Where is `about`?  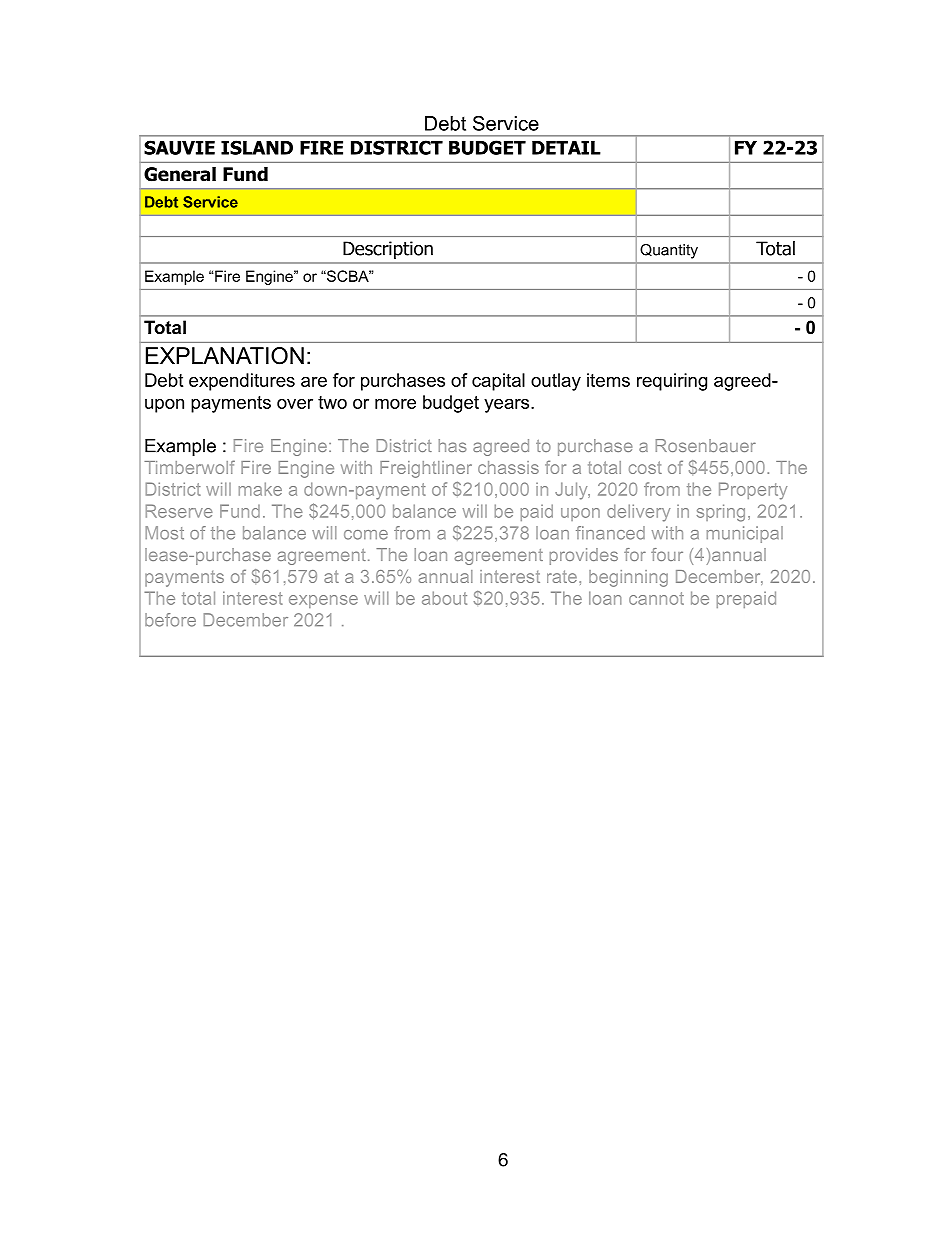
about is located at coordinates (444, 598).
